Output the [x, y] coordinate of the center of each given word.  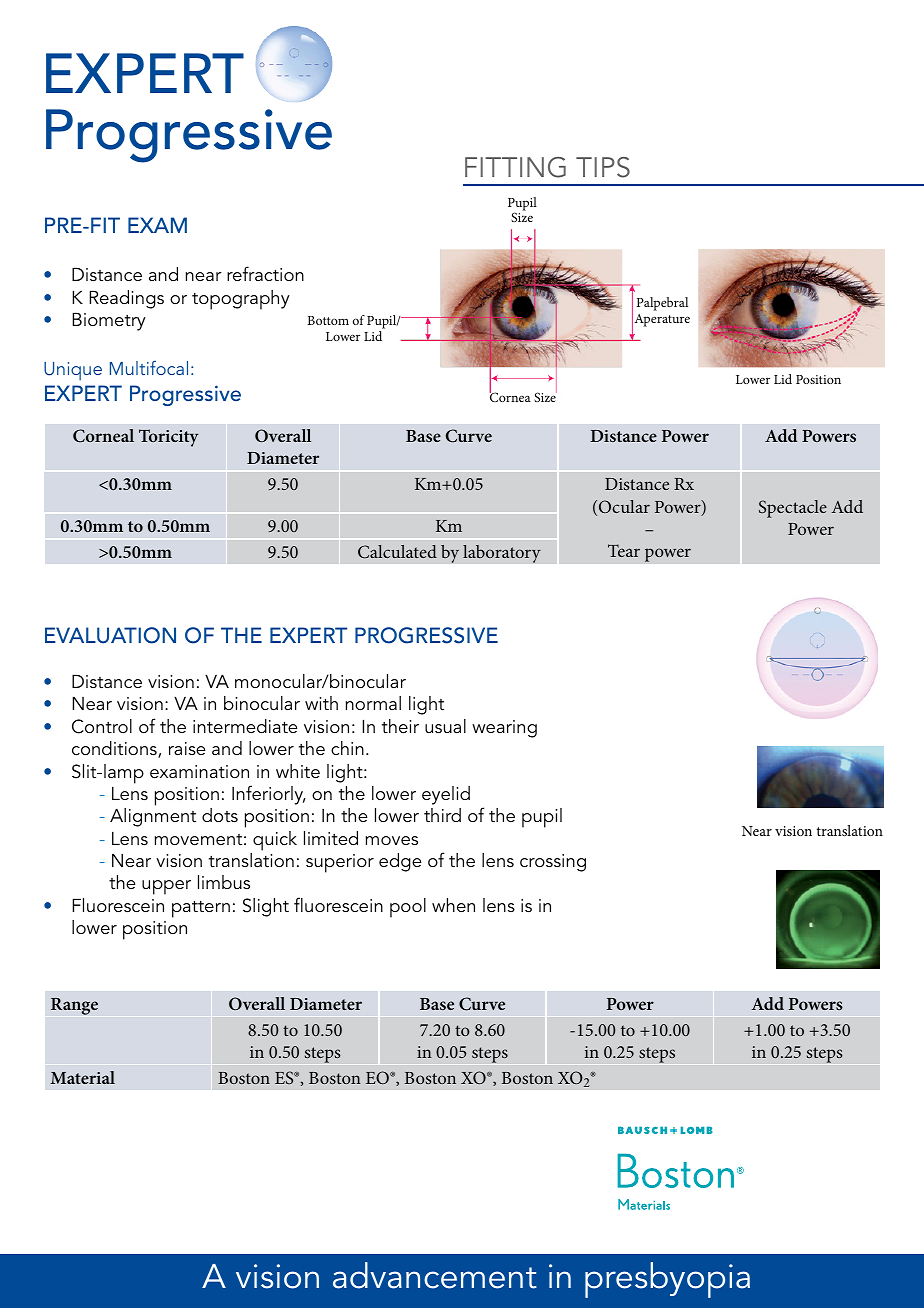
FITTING [515, 167]
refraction [265, 273]
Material [82, 1077]
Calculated [397, 552]
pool [408, 908]
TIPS [603, 167]
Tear [624, 550]
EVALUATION [110, 635]
